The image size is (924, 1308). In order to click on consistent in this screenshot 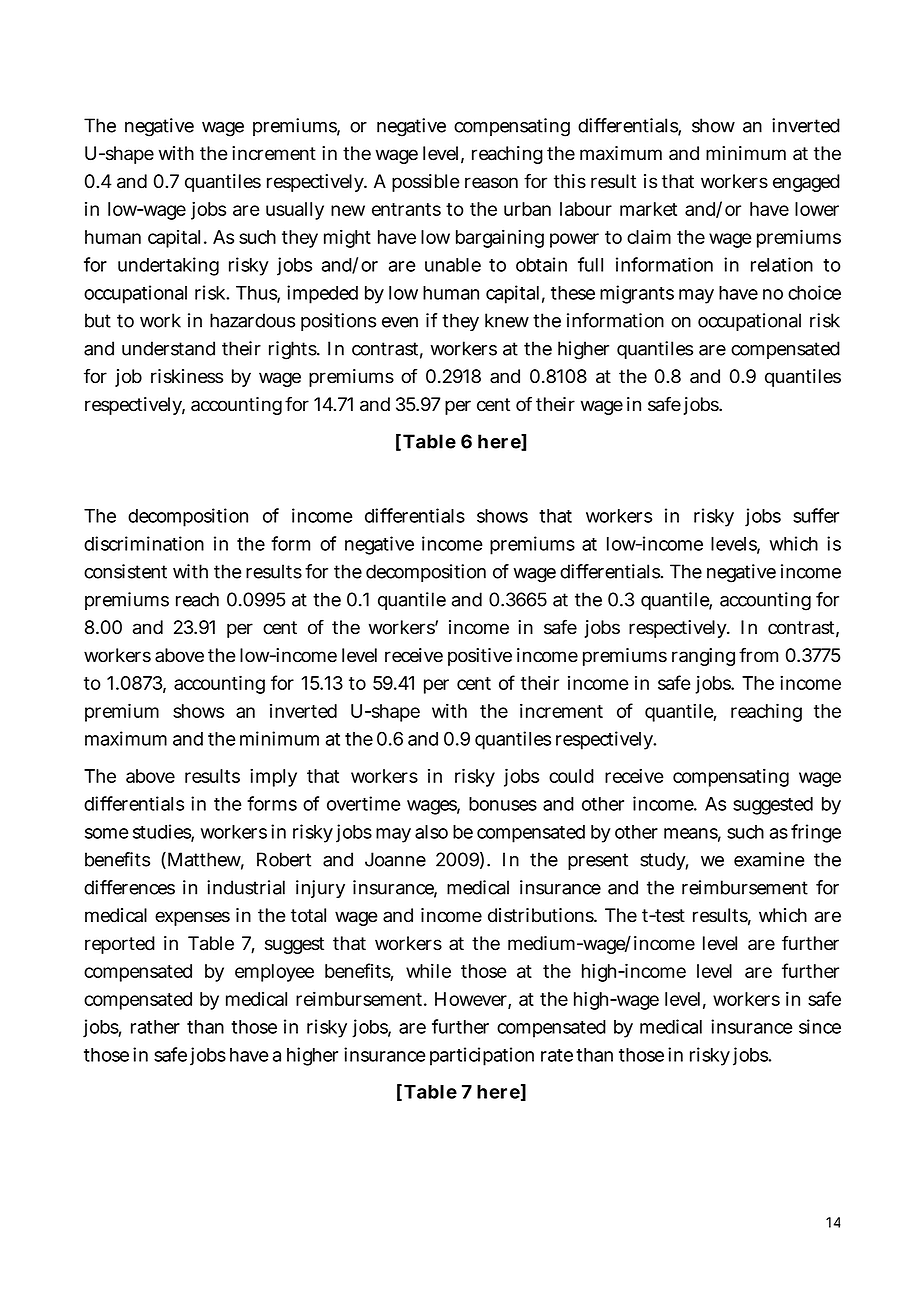, I will do `click(125, 571)`.
